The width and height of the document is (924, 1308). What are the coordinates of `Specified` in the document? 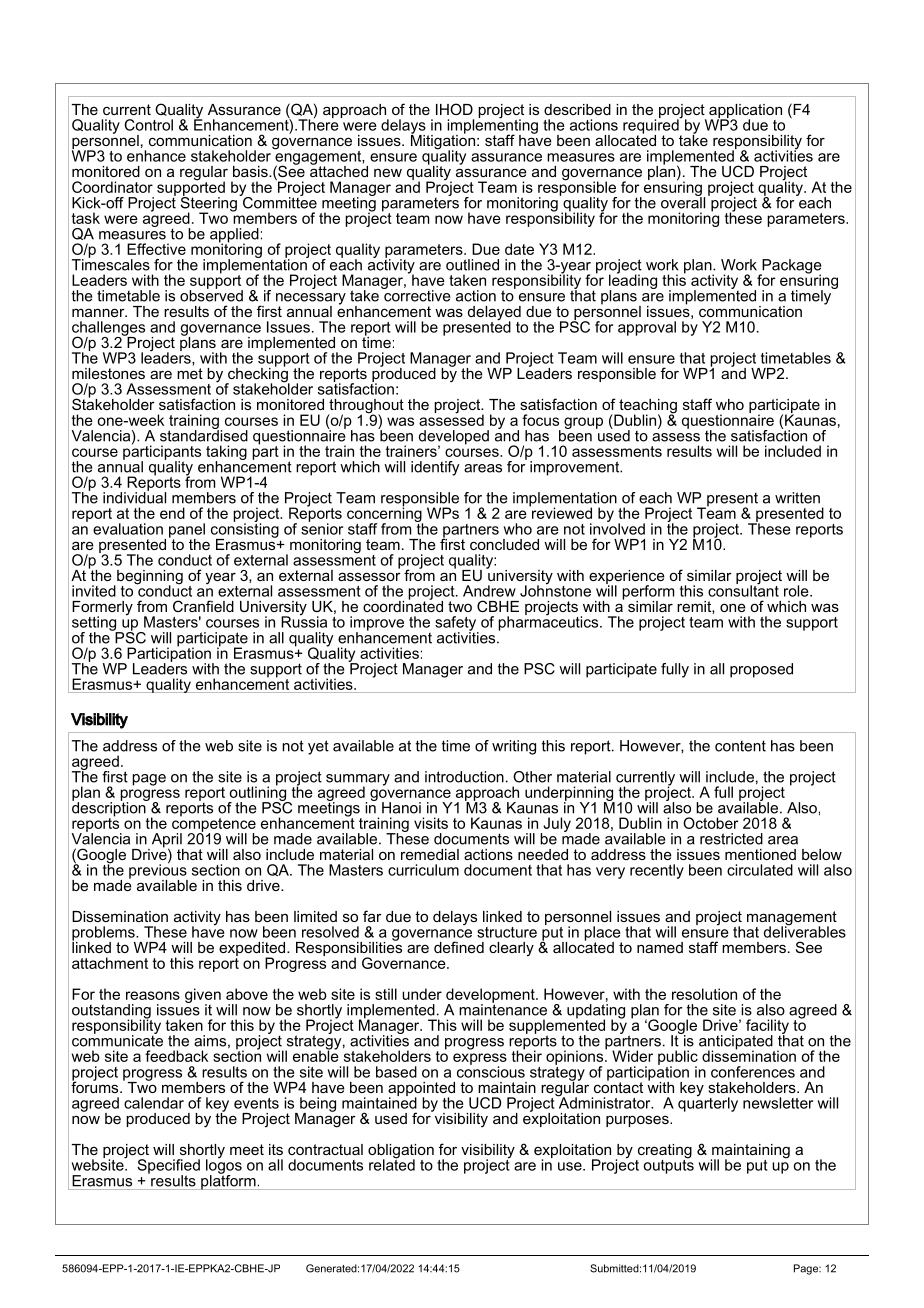 It's located at (168, 1167).
